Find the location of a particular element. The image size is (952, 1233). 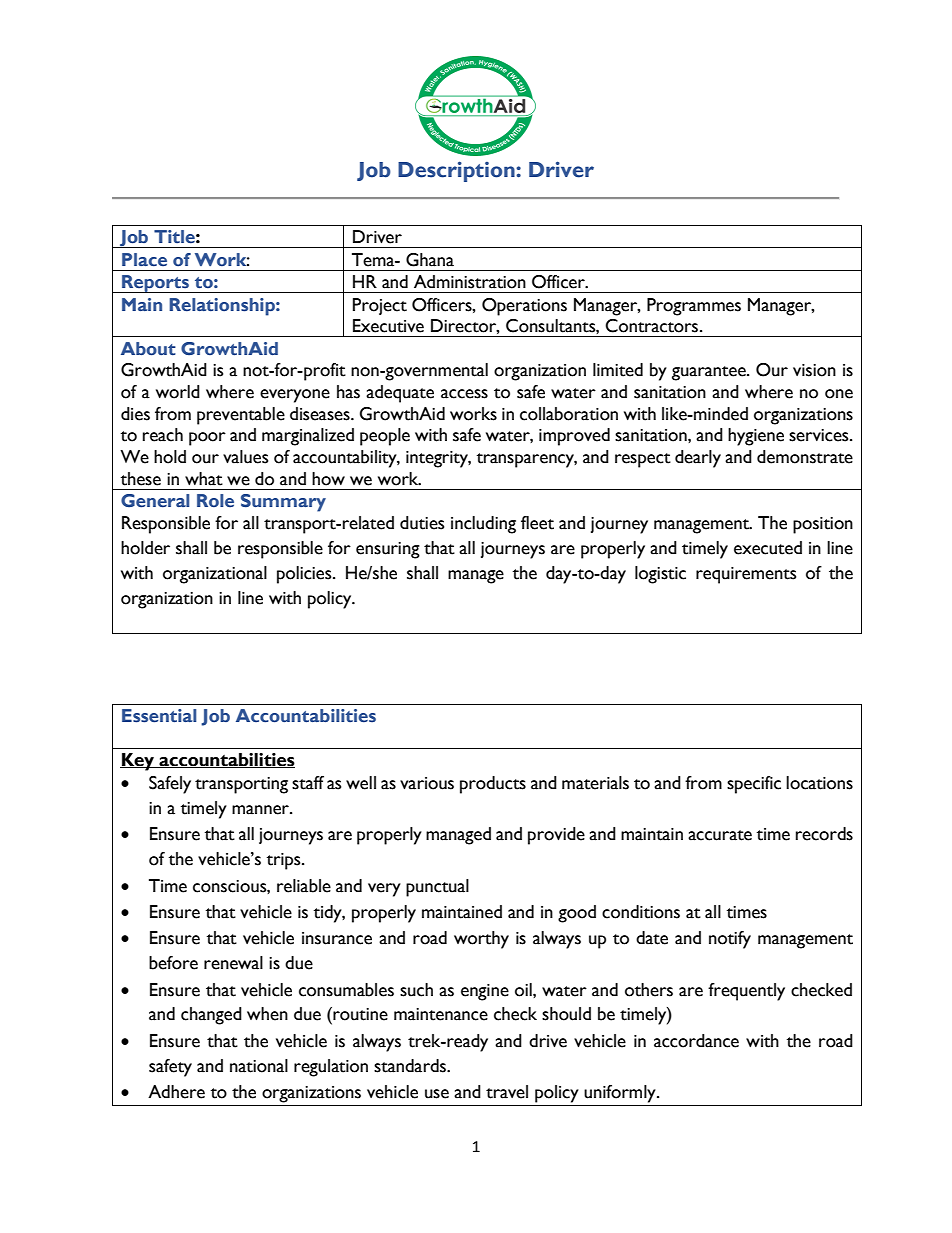

national is located at coordinates (259, 1066).
